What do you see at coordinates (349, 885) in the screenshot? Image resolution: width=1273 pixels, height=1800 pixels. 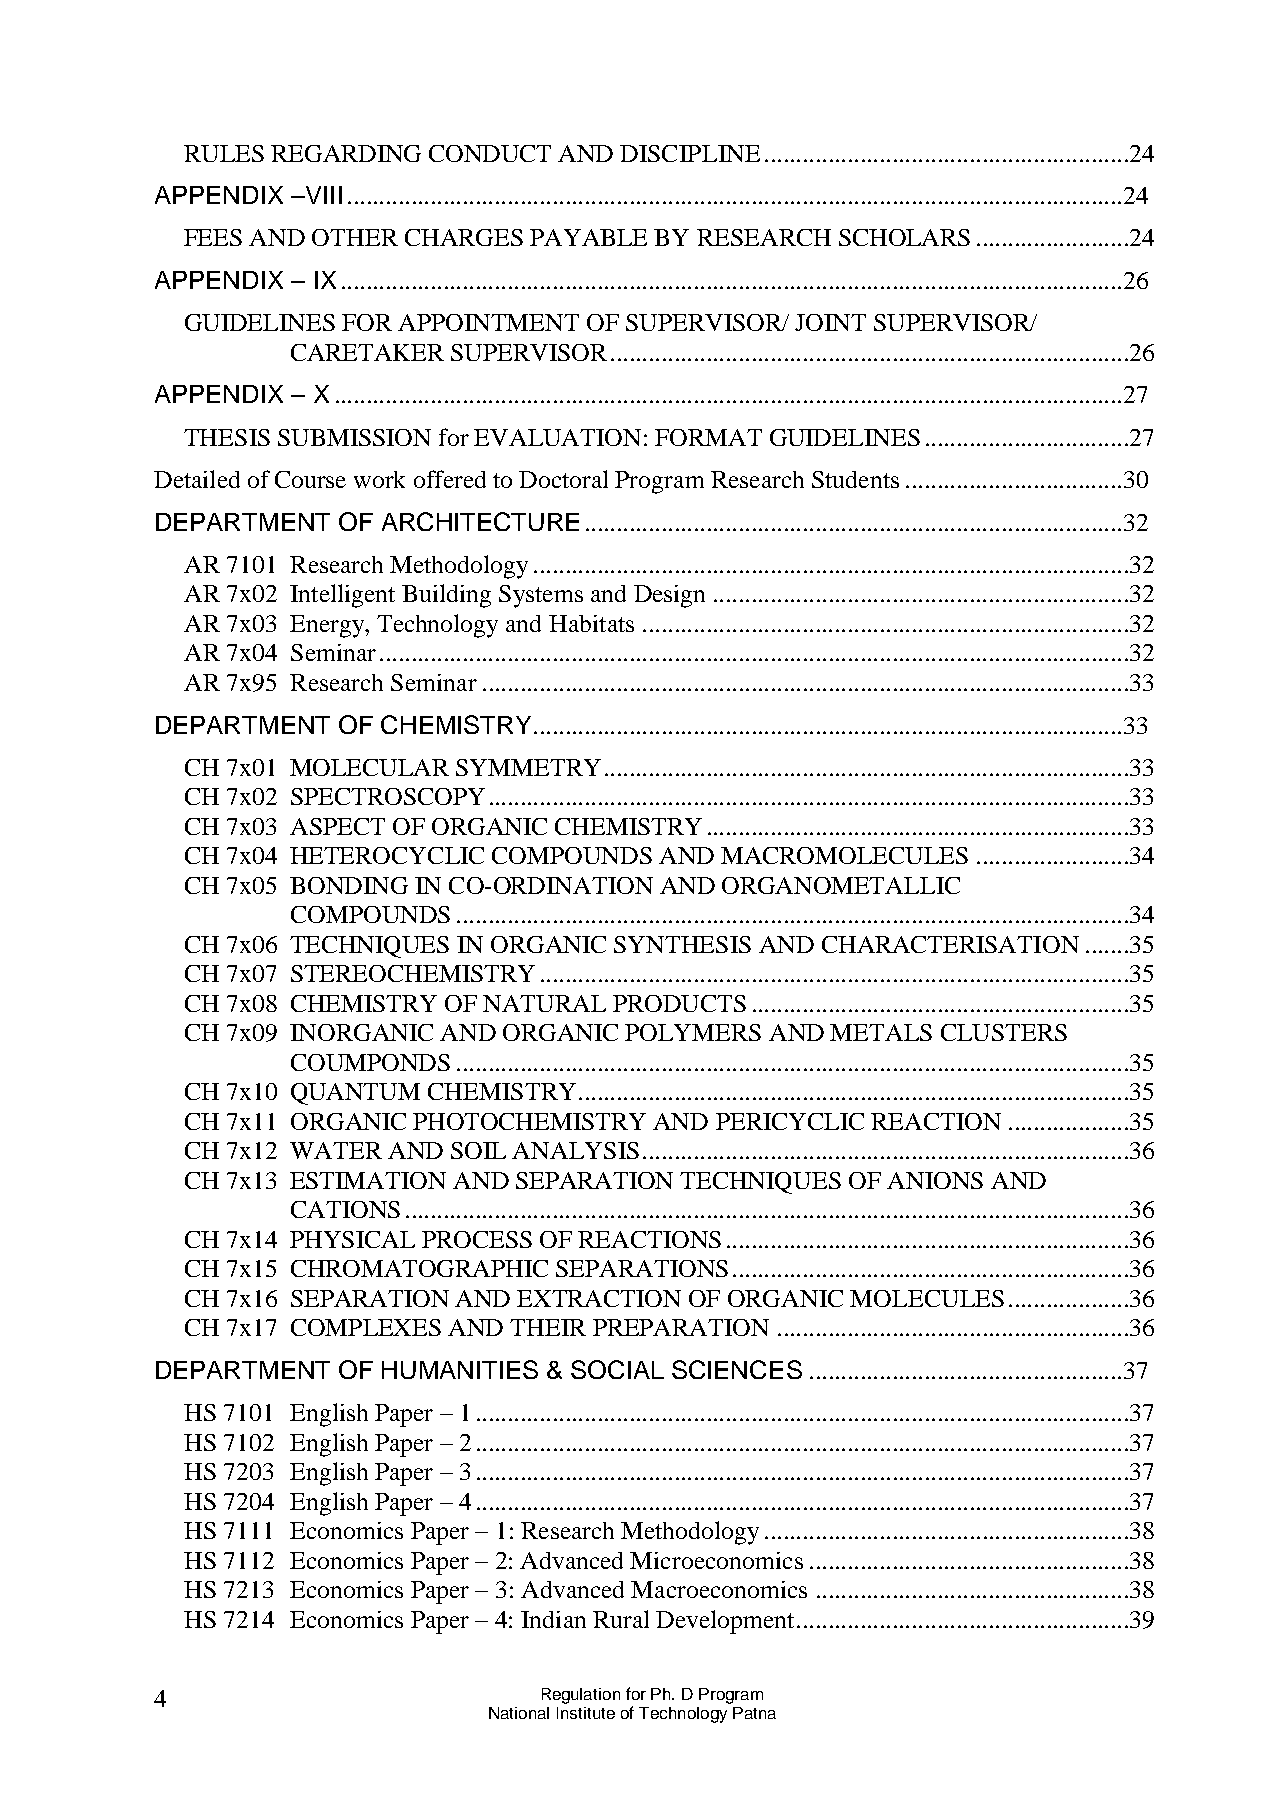 I see `BONDING` at bounding box center [349, 885].
